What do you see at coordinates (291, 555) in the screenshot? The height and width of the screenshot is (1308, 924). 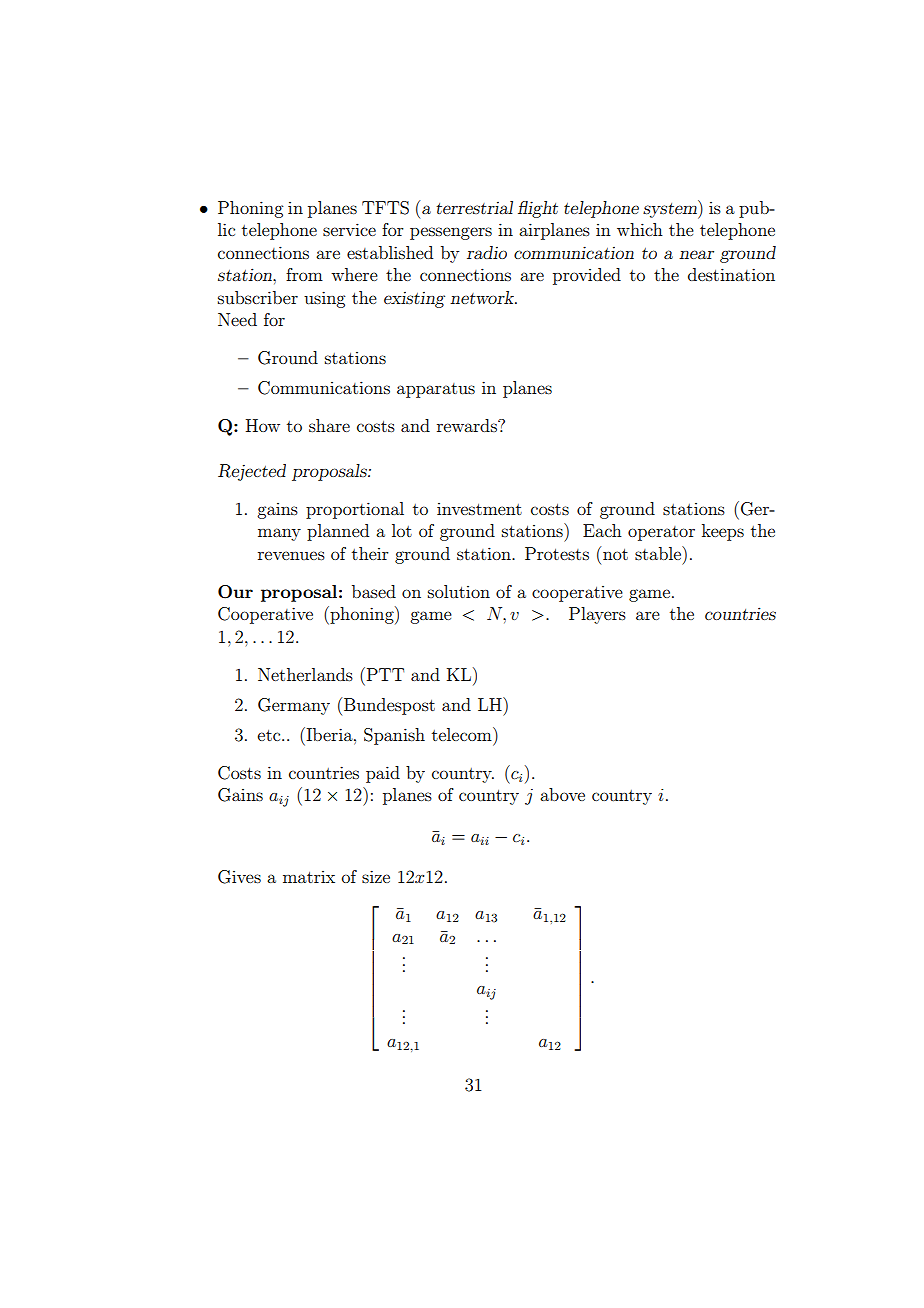 I see `revenues` at bounding box center [291, 555].
